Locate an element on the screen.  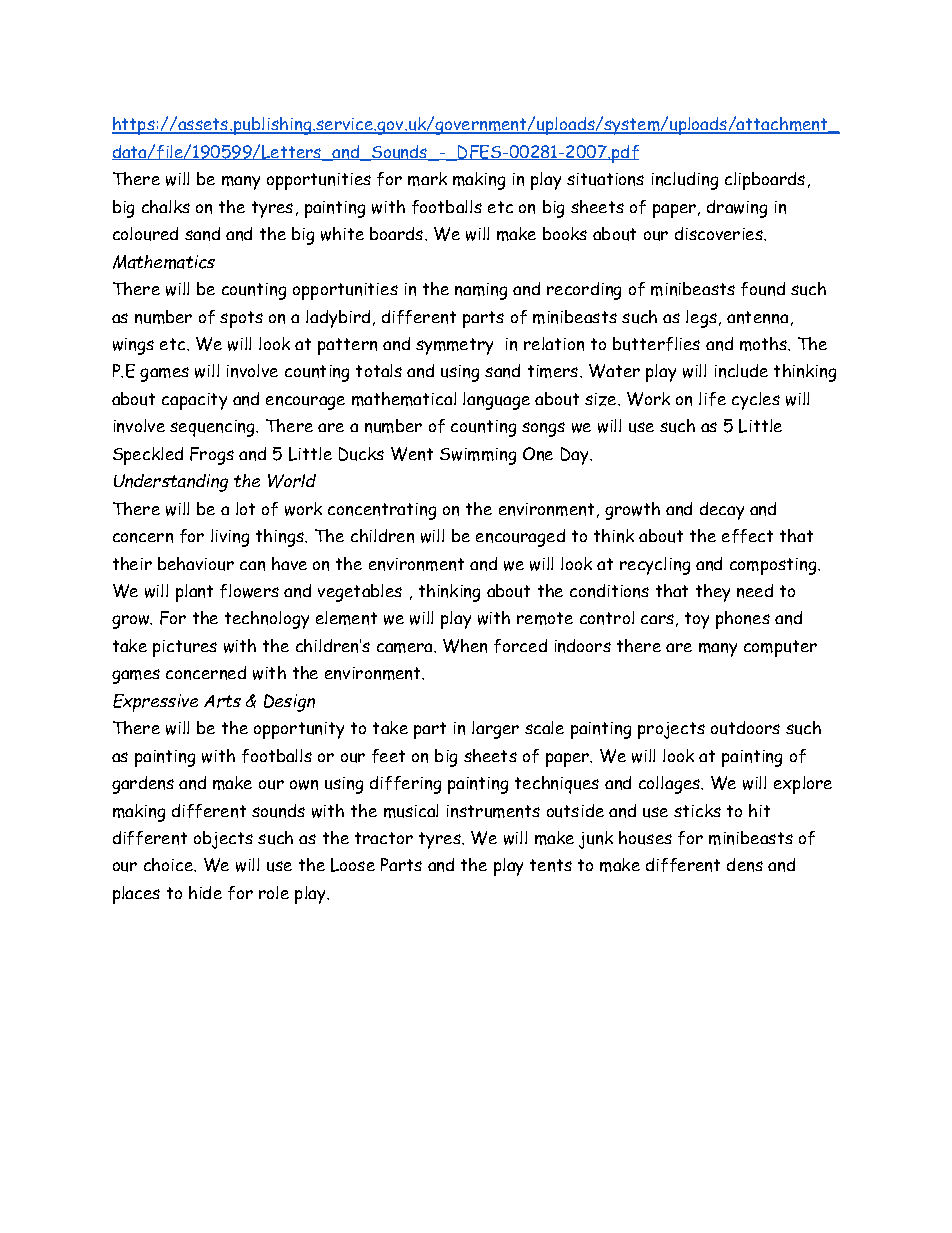
capacity is located at coordinates (194, 401).
